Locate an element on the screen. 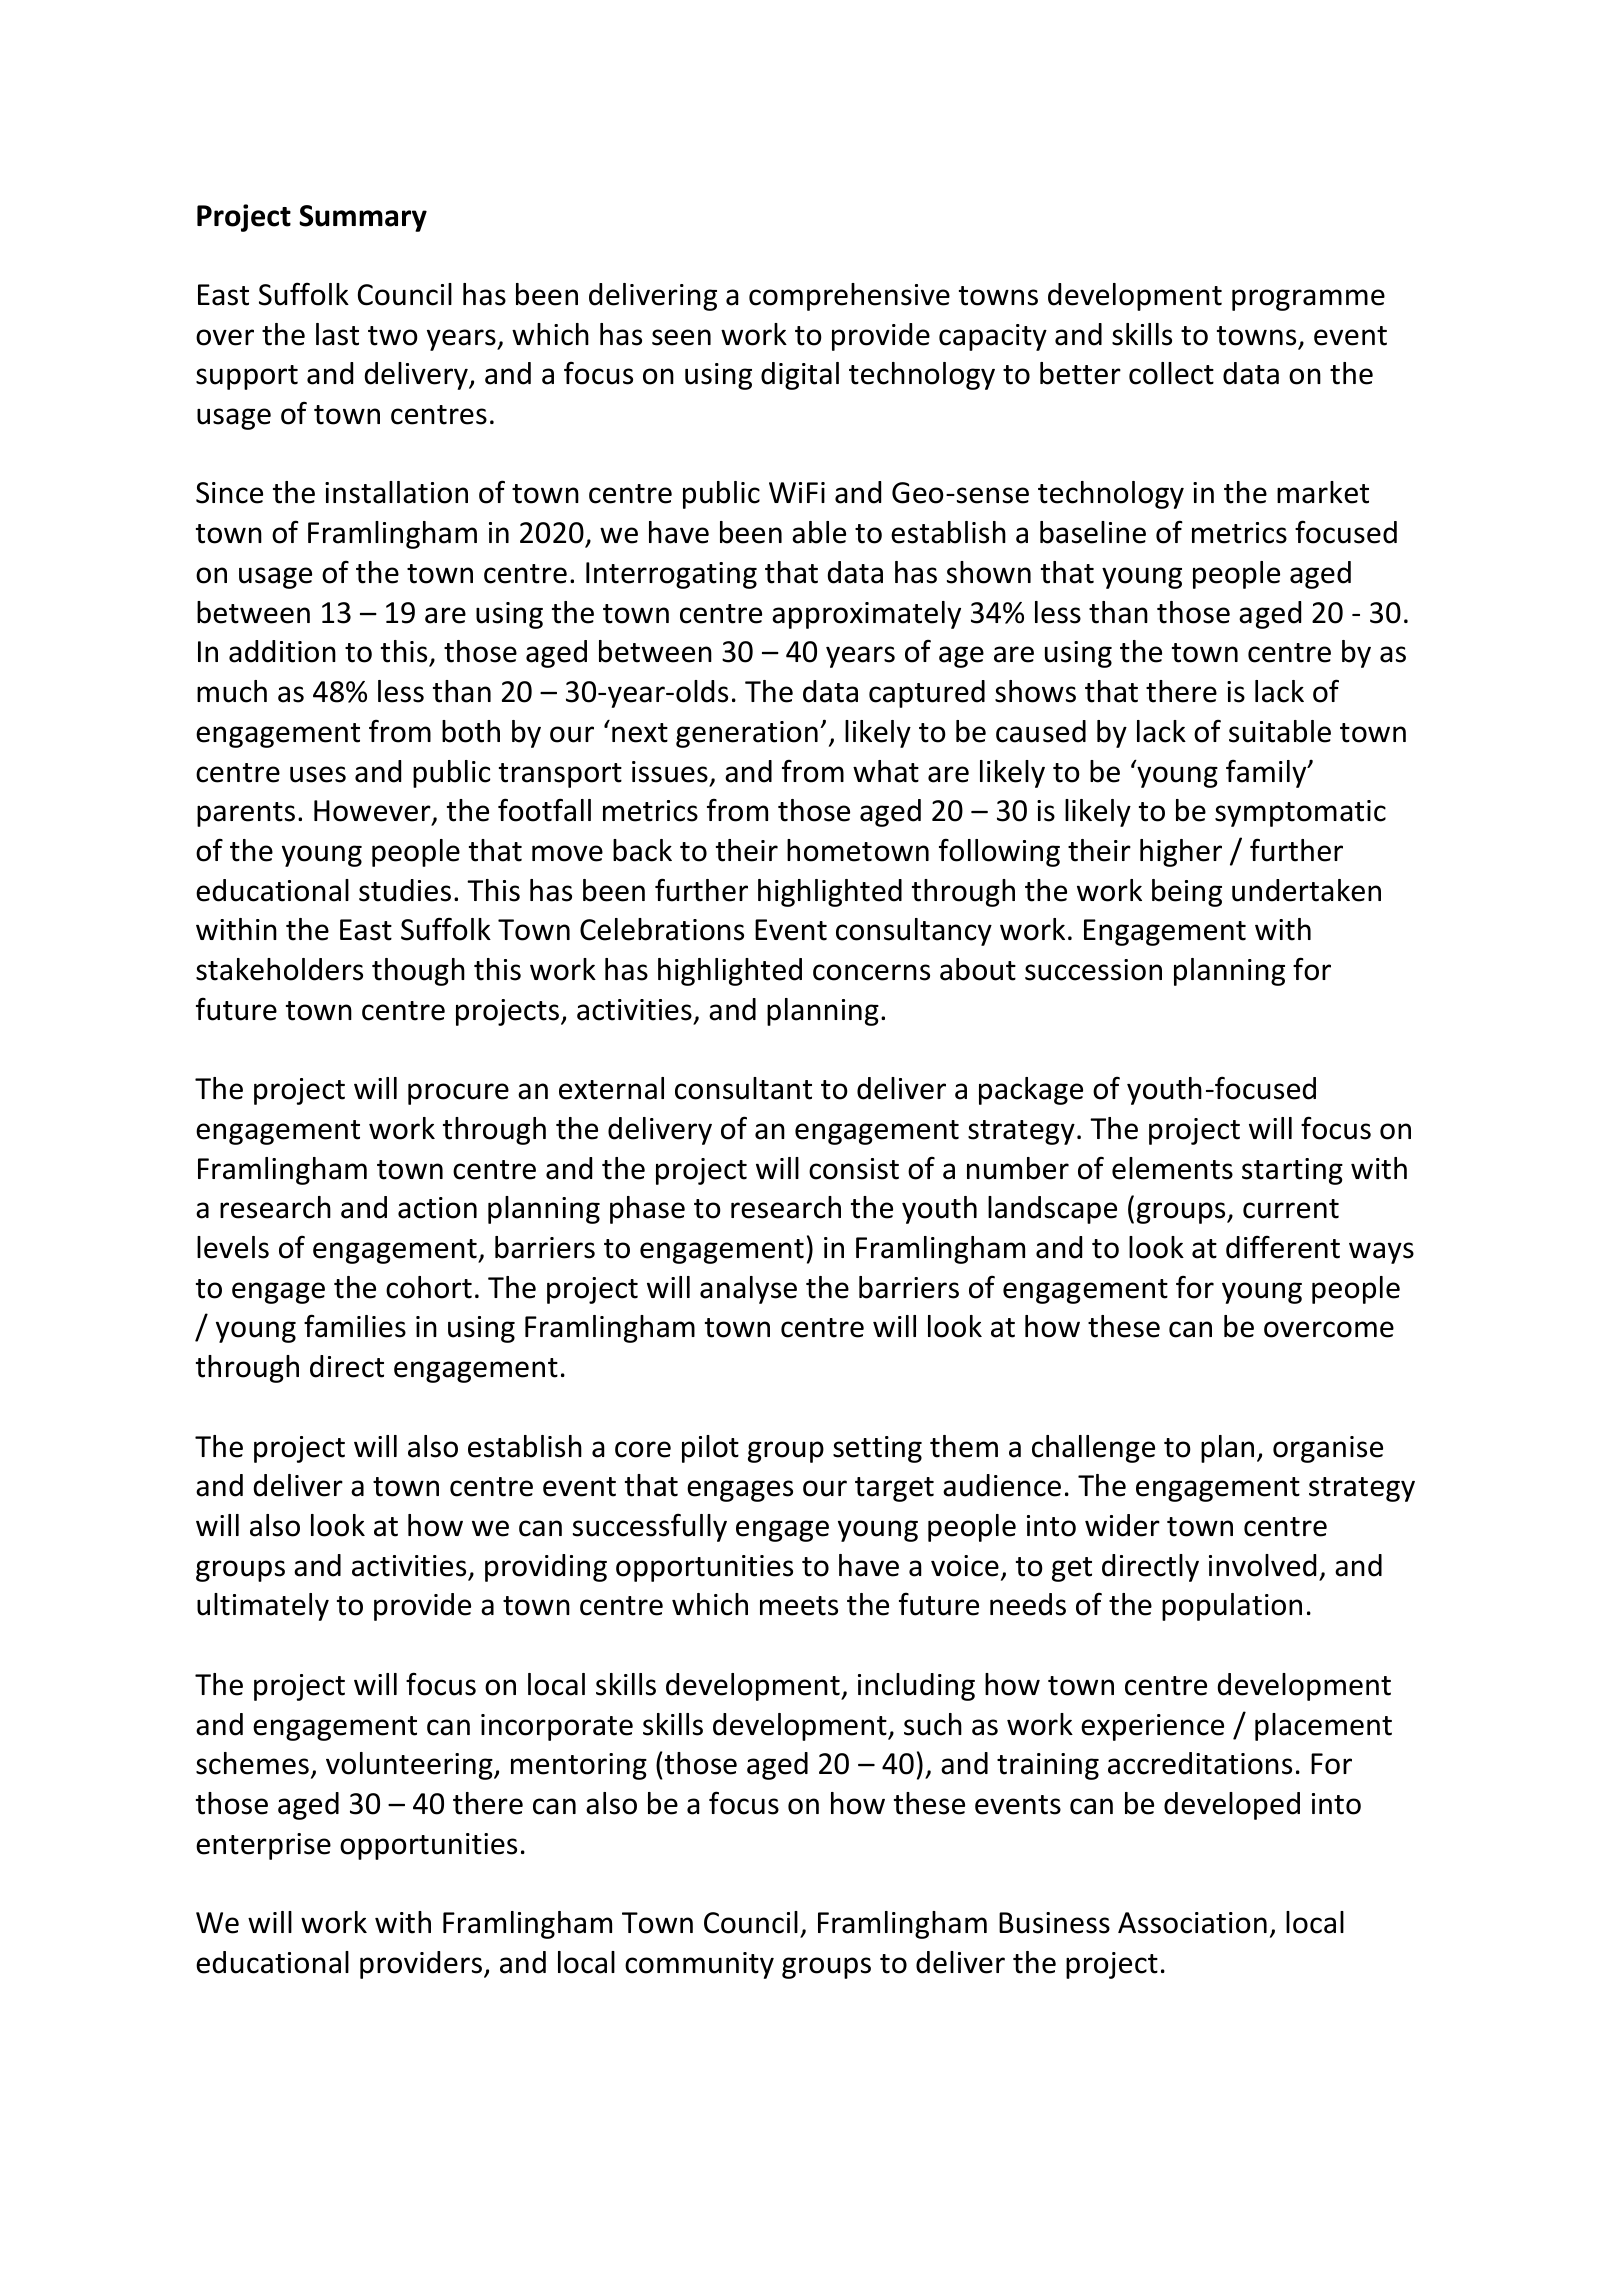 Image resolution: width=1614 pixels, height=2282 pixels. target is located at coordinates (894, 1489).
